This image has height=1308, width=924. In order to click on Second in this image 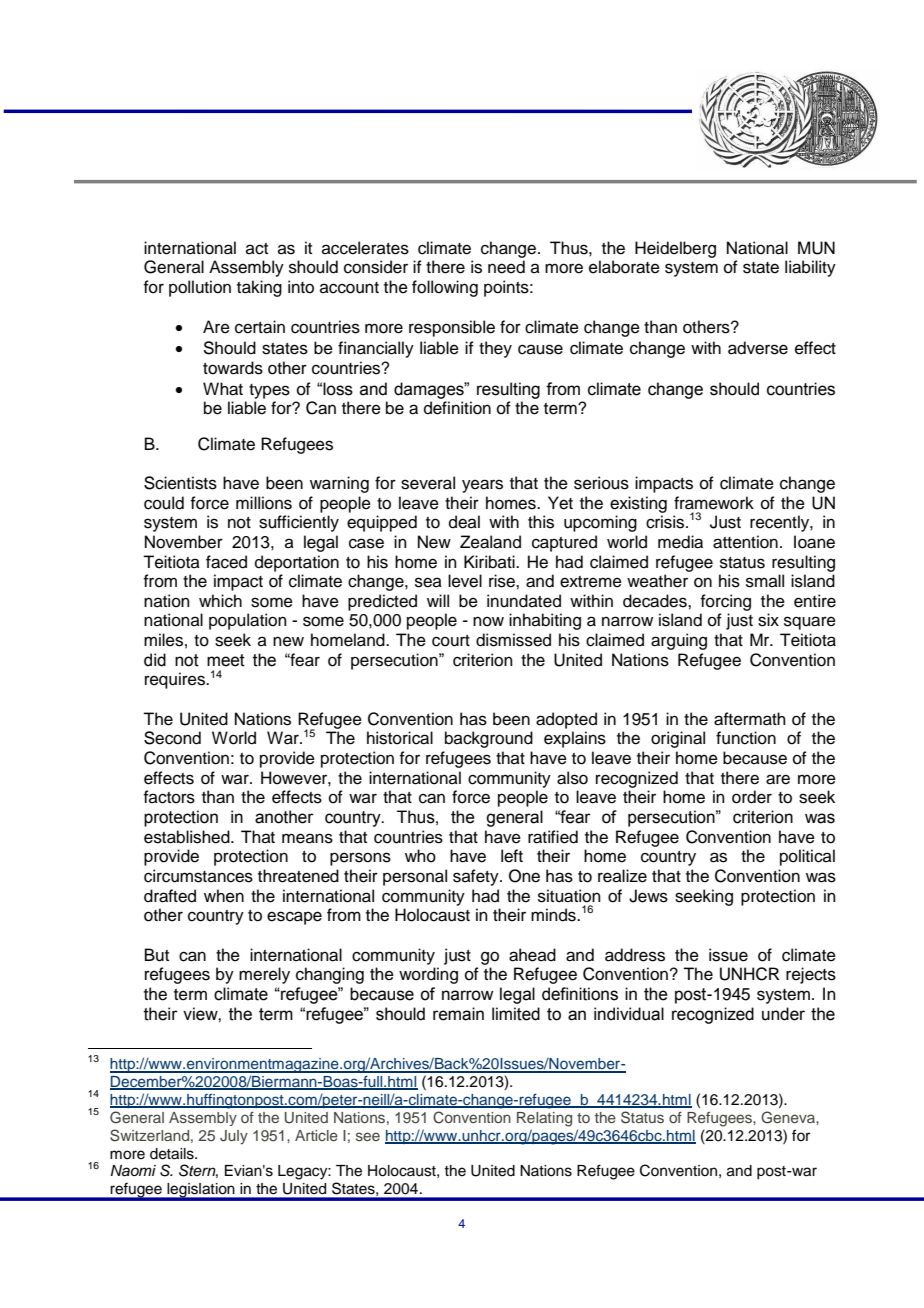, I will do `click(172, 738)`.
